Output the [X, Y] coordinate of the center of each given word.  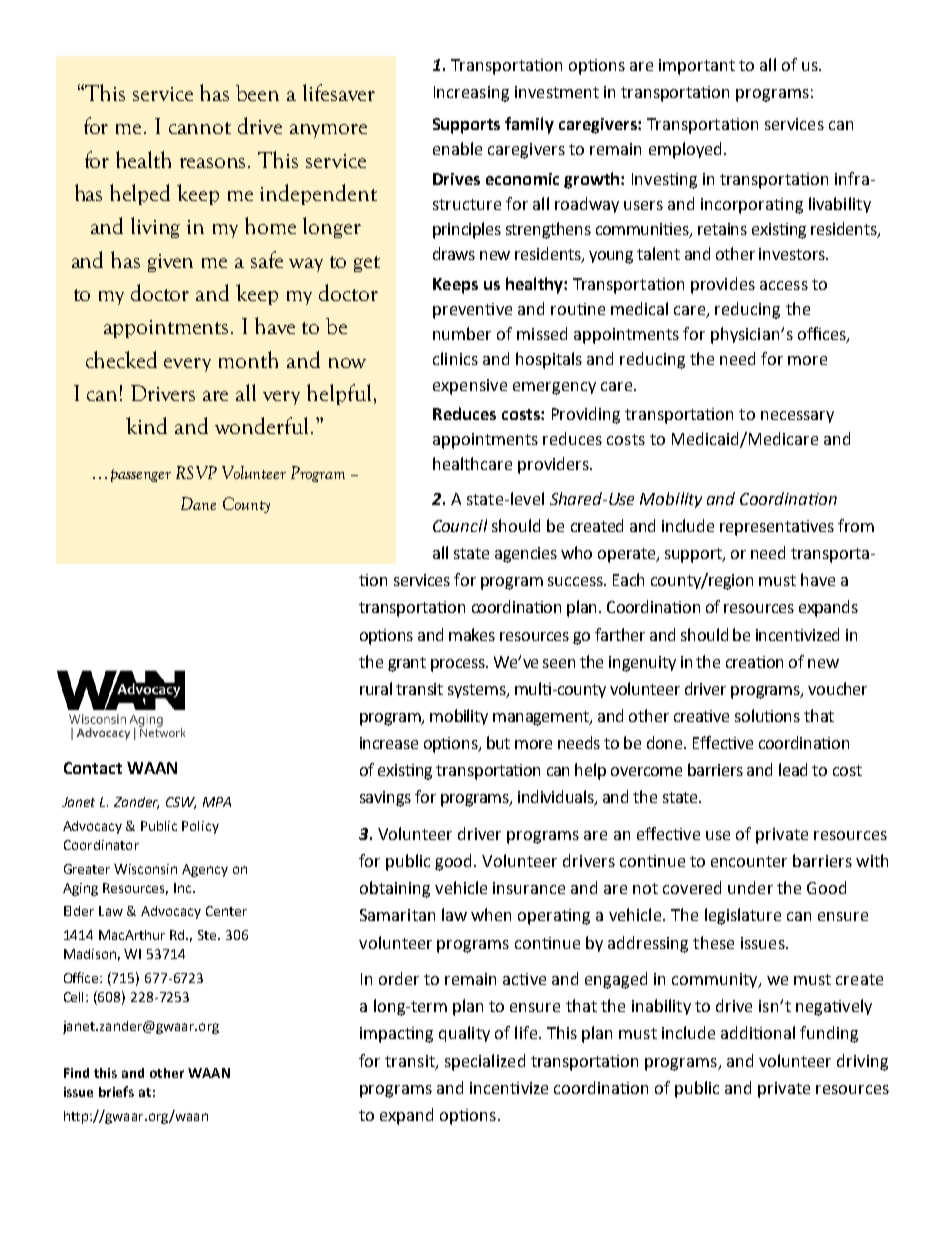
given [170, 263]
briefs [116, 1091]
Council [460, 525]
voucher [837, 688]
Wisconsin [145, 869]
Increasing [471, 94]
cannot [200, 128]
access [784, 285]
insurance [529, 888]
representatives [777, 528]
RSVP [196, 472]
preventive [472, 311]
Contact [93, 768]
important [697, 67]
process [459, 665]
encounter [749, 861]
